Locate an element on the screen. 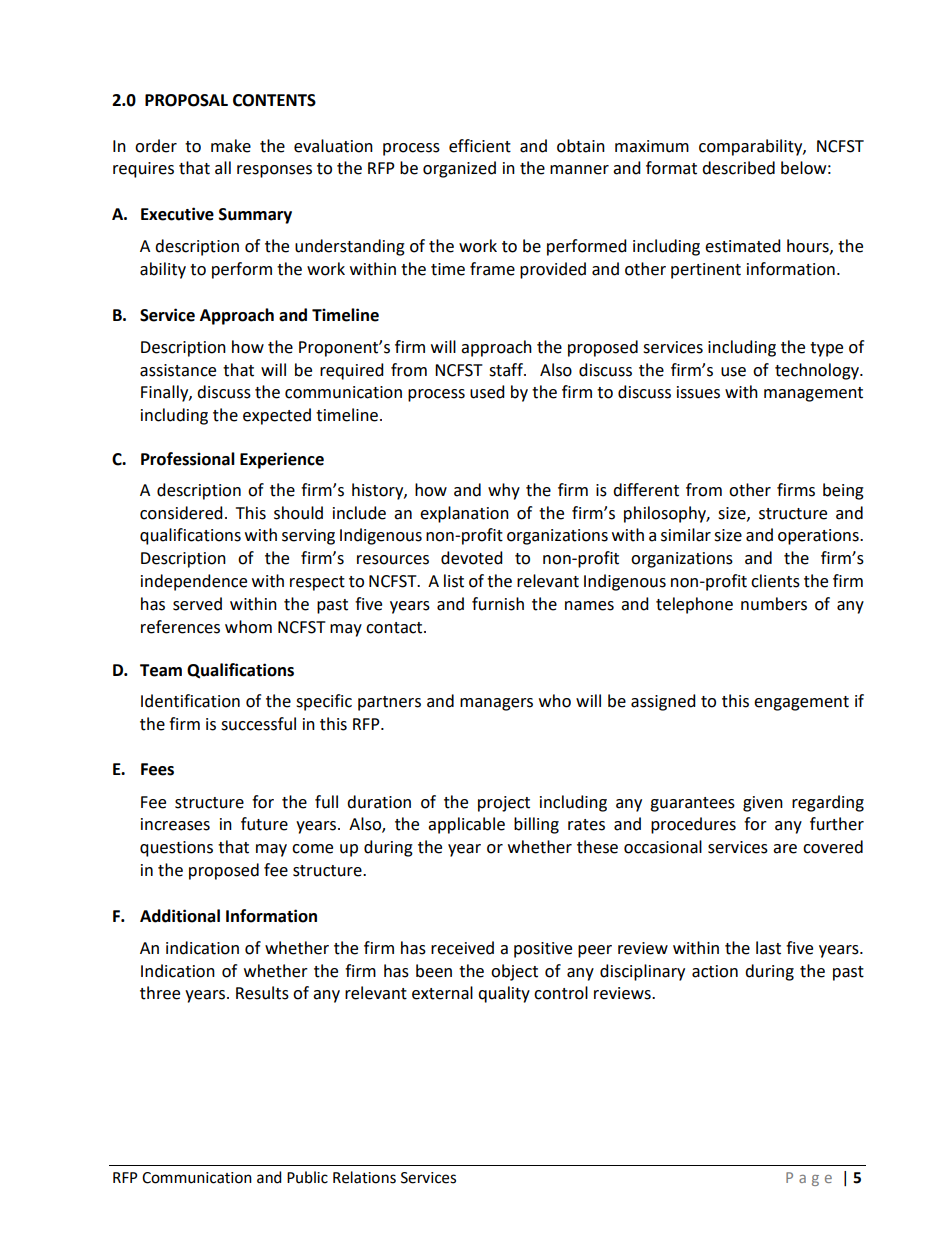  Additional is located at coordinates (180, 916).
